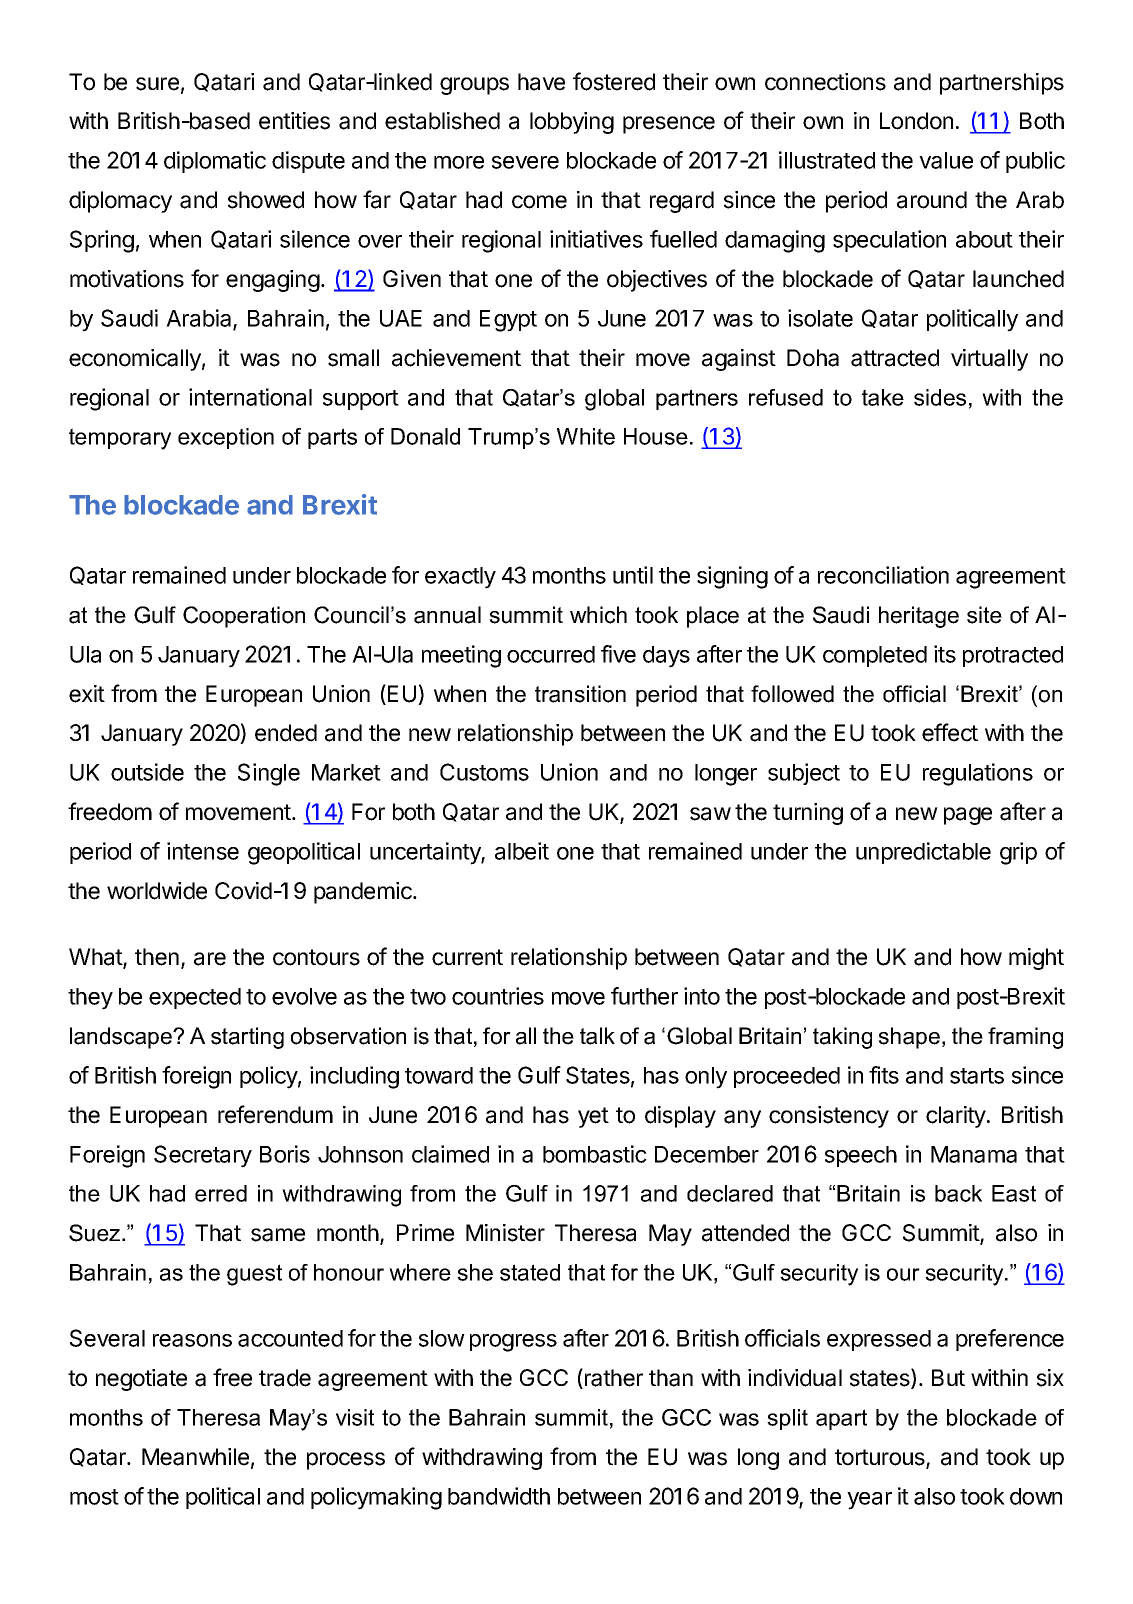  What do you see at coordinates (909, 1038) in the image?
I see `shape` at bounding box center [909, 1038].
